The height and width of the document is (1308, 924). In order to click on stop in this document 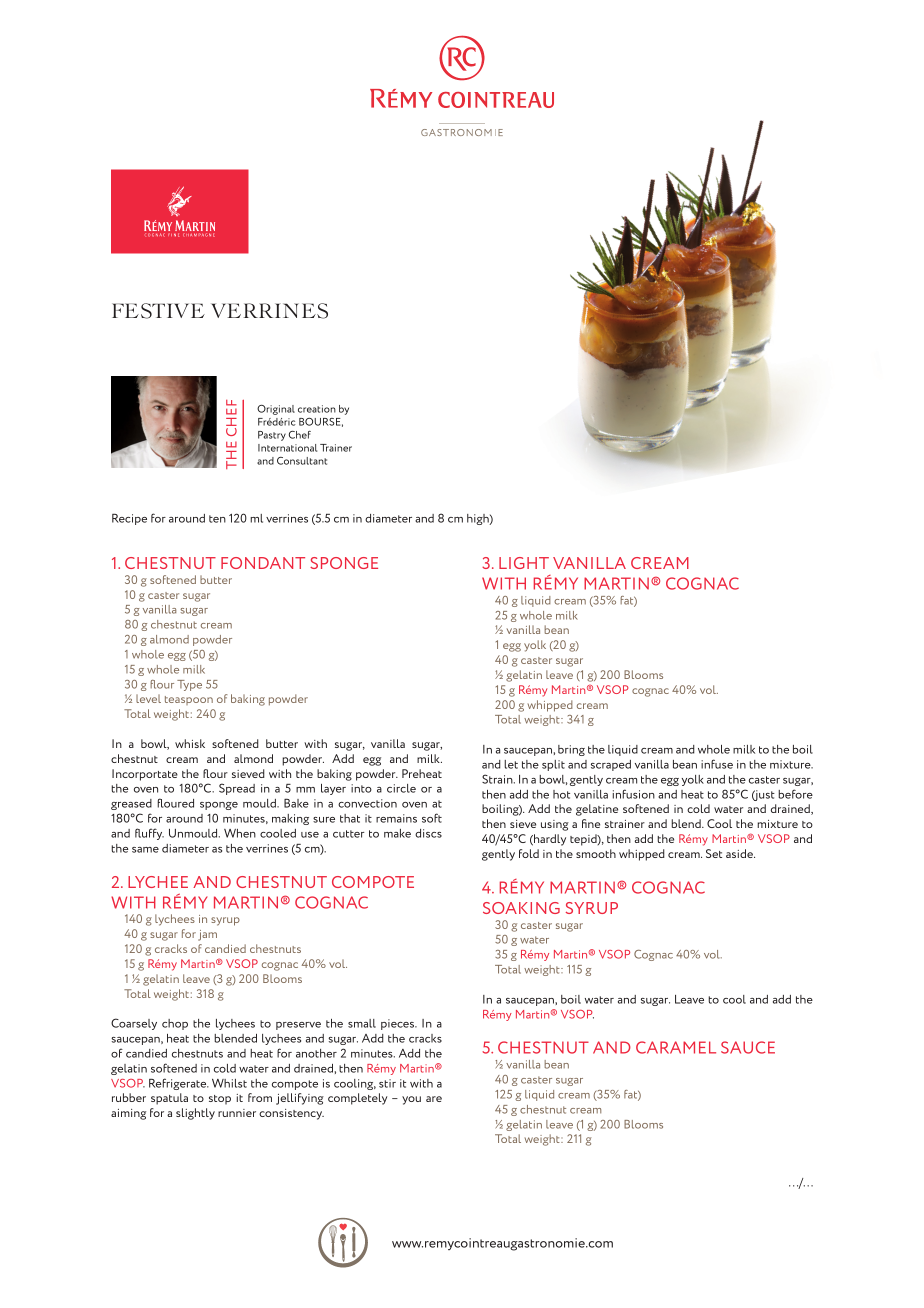, I will do `click(220, 1100)`.
